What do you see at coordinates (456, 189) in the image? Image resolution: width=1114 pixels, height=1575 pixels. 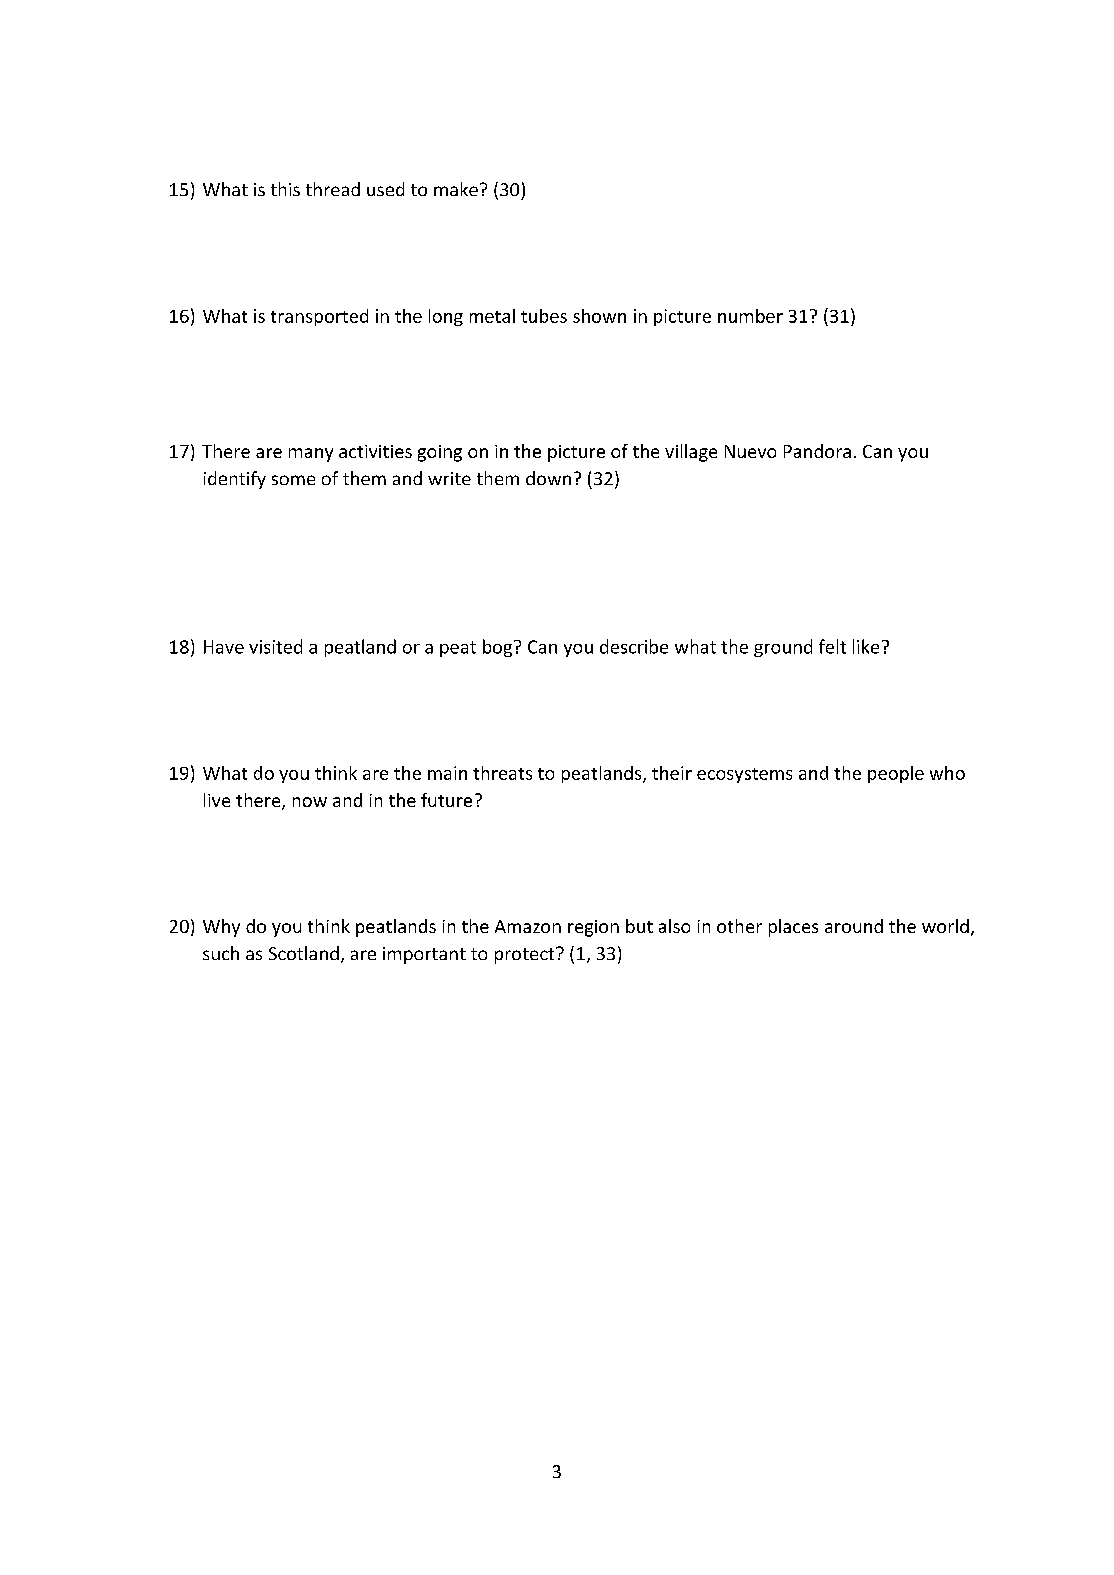 I see `make` at bounding box center [456, 189].
